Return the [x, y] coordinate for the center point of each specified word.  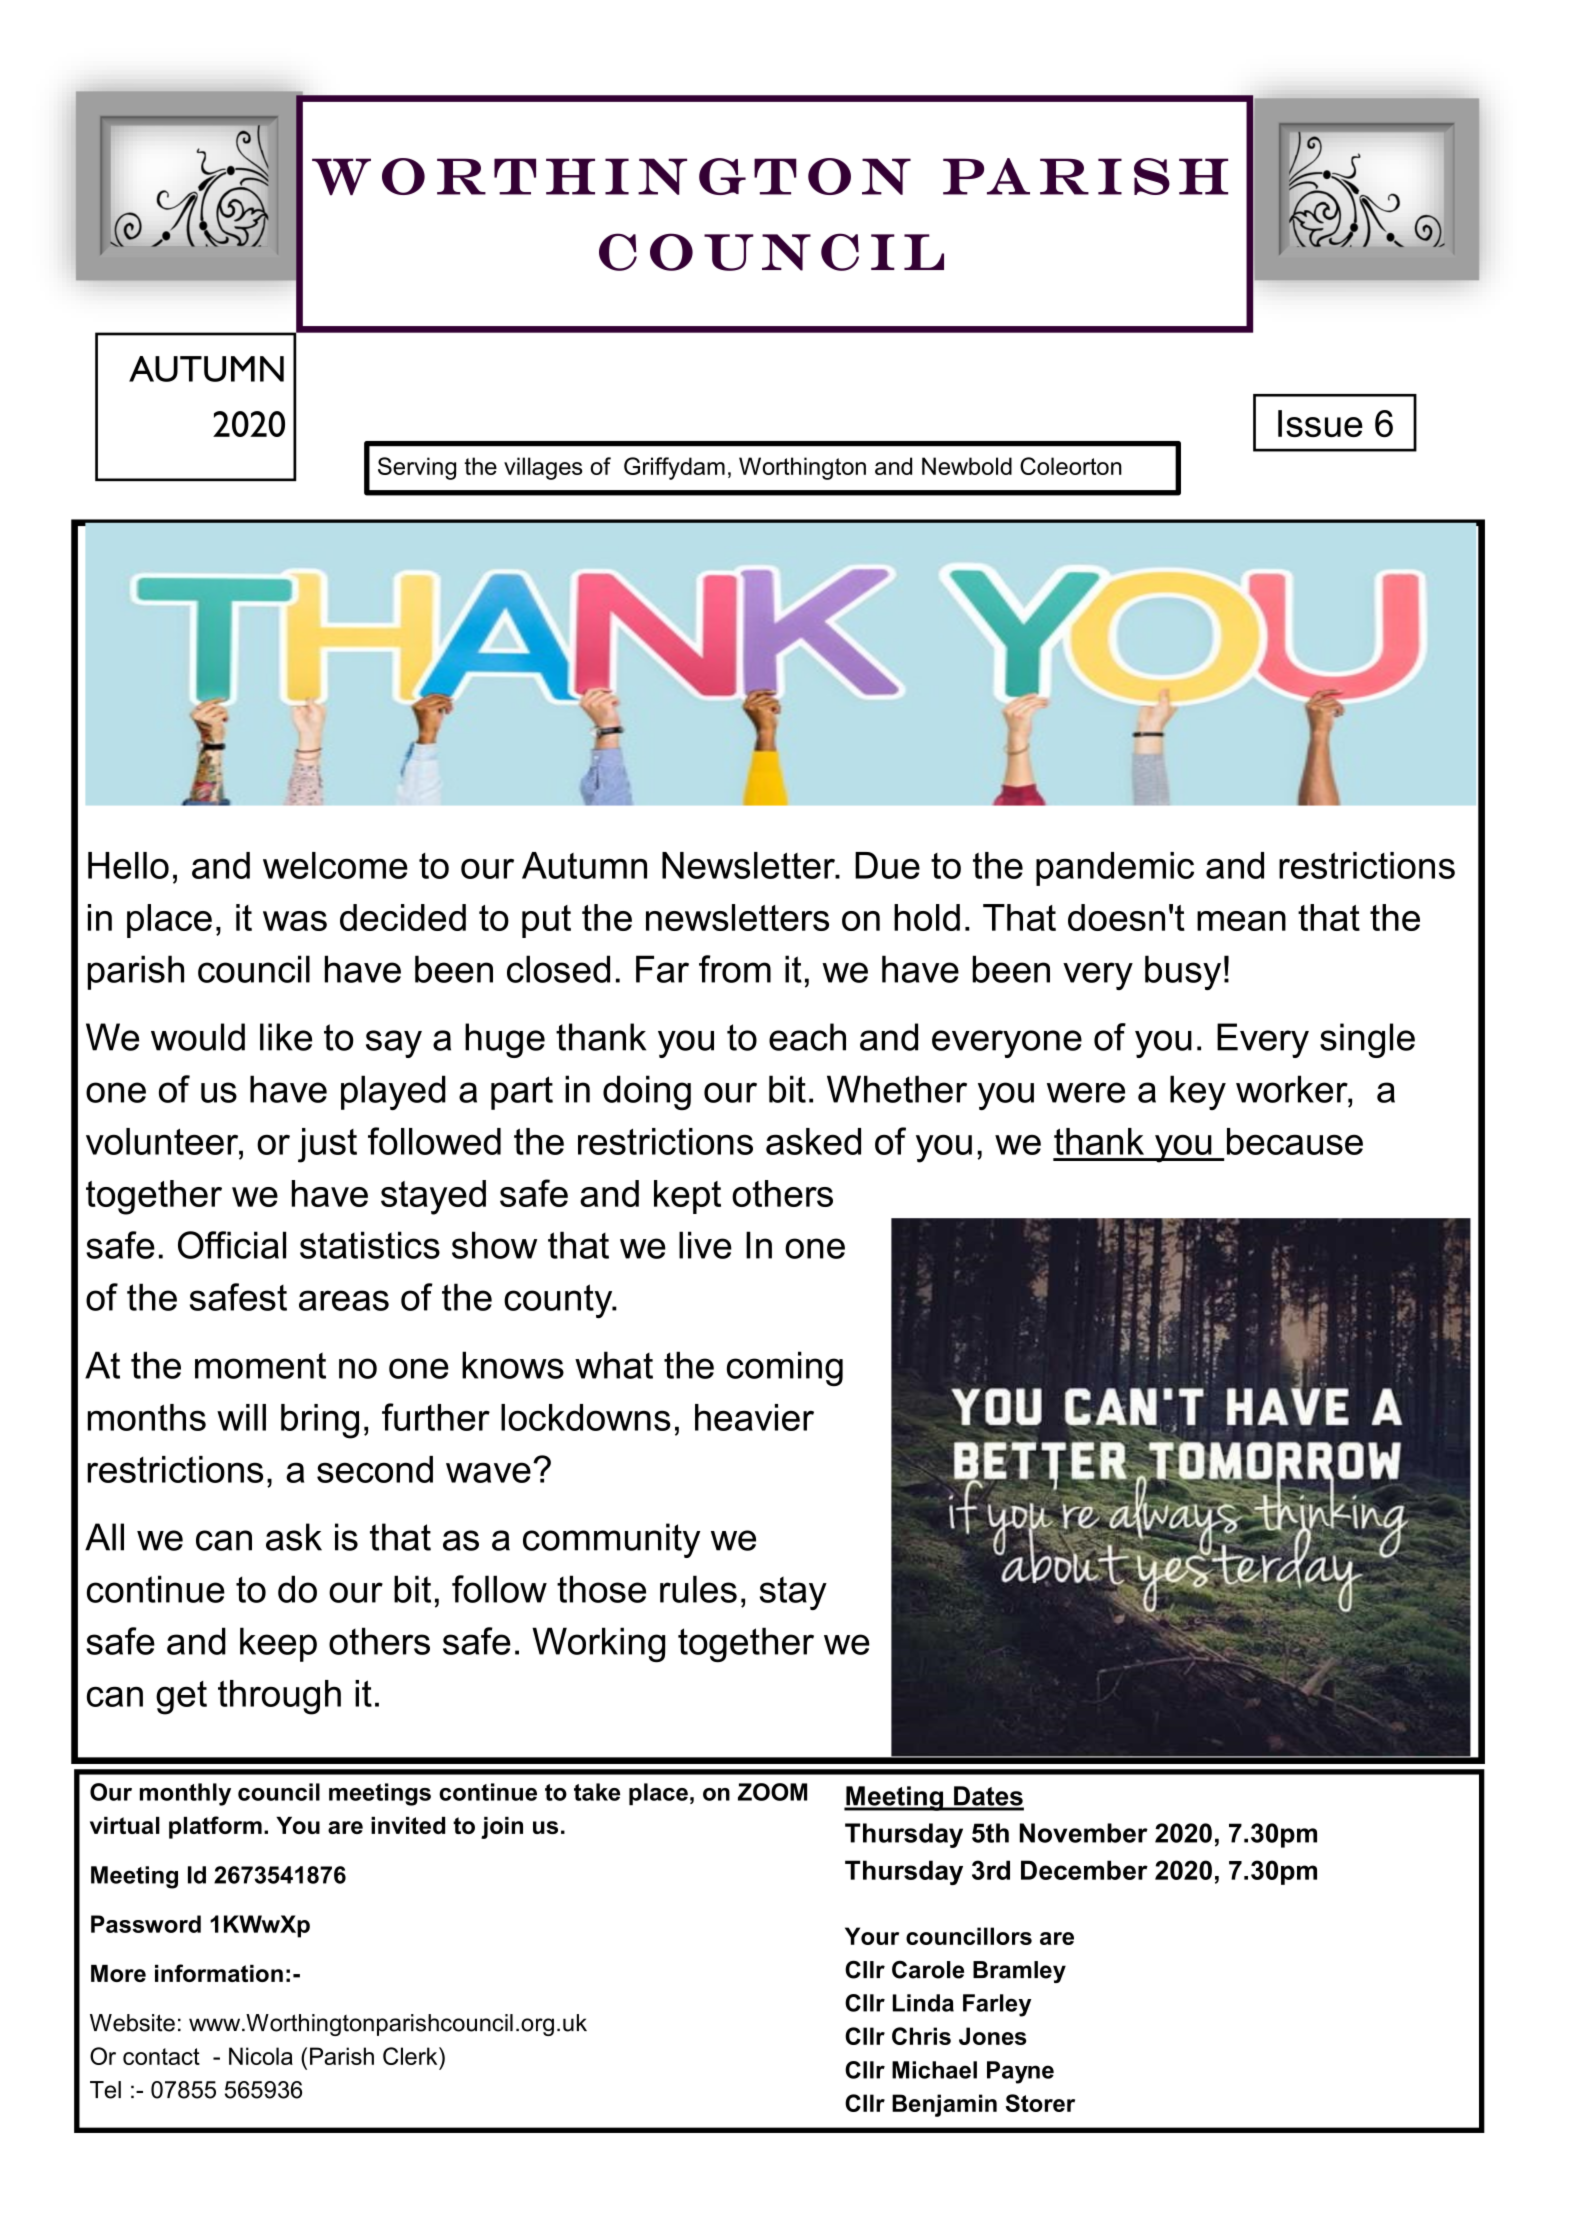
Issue [1320, 423]
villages [543, 468]
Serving [417, 468]
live [705, 1245]
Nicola [261, 2056]
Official [232, 1245]
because [1295, 1141]
